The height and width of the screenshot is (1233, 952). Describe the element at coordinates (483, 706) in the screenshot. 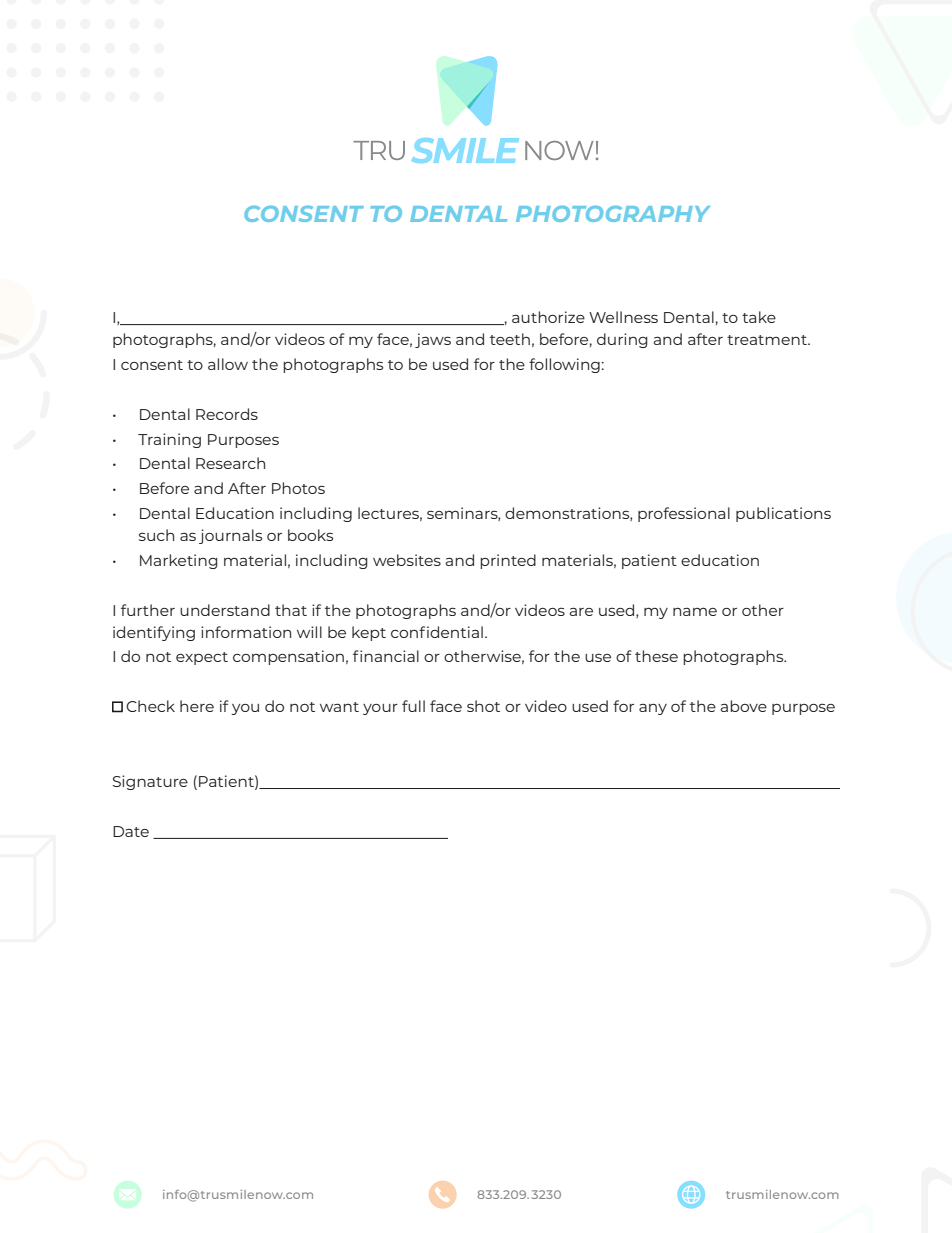

I see `shot` at that location.
